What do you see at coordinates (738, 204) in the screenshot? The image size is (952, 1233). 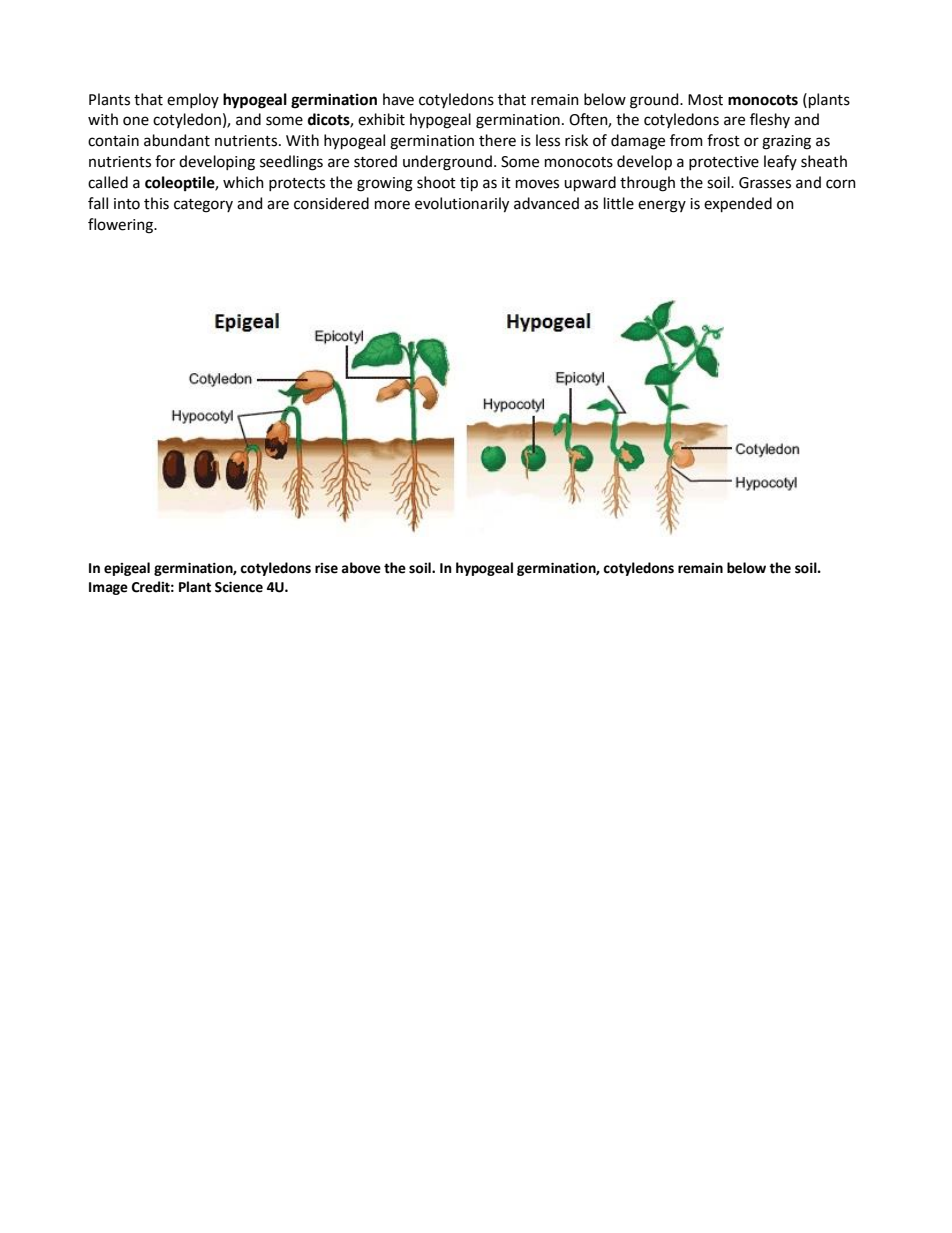 I see `expended` at bounding box center [738, 204].
